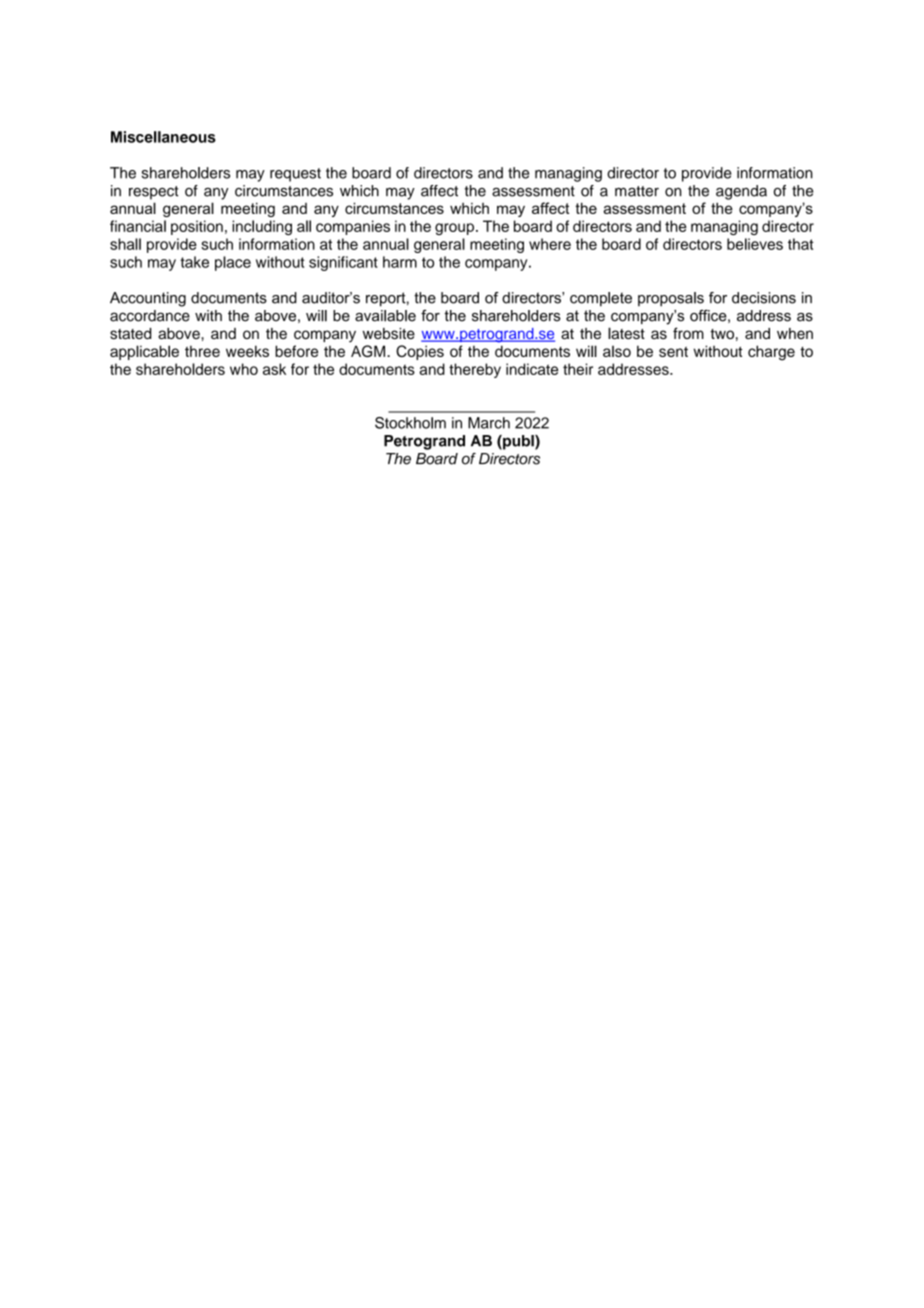 The width and height of the screenshot is (924, 1308). What do you see at coordinates (233, 263) in the screenshot?
I see `place` at bounding box center [233, 263].
